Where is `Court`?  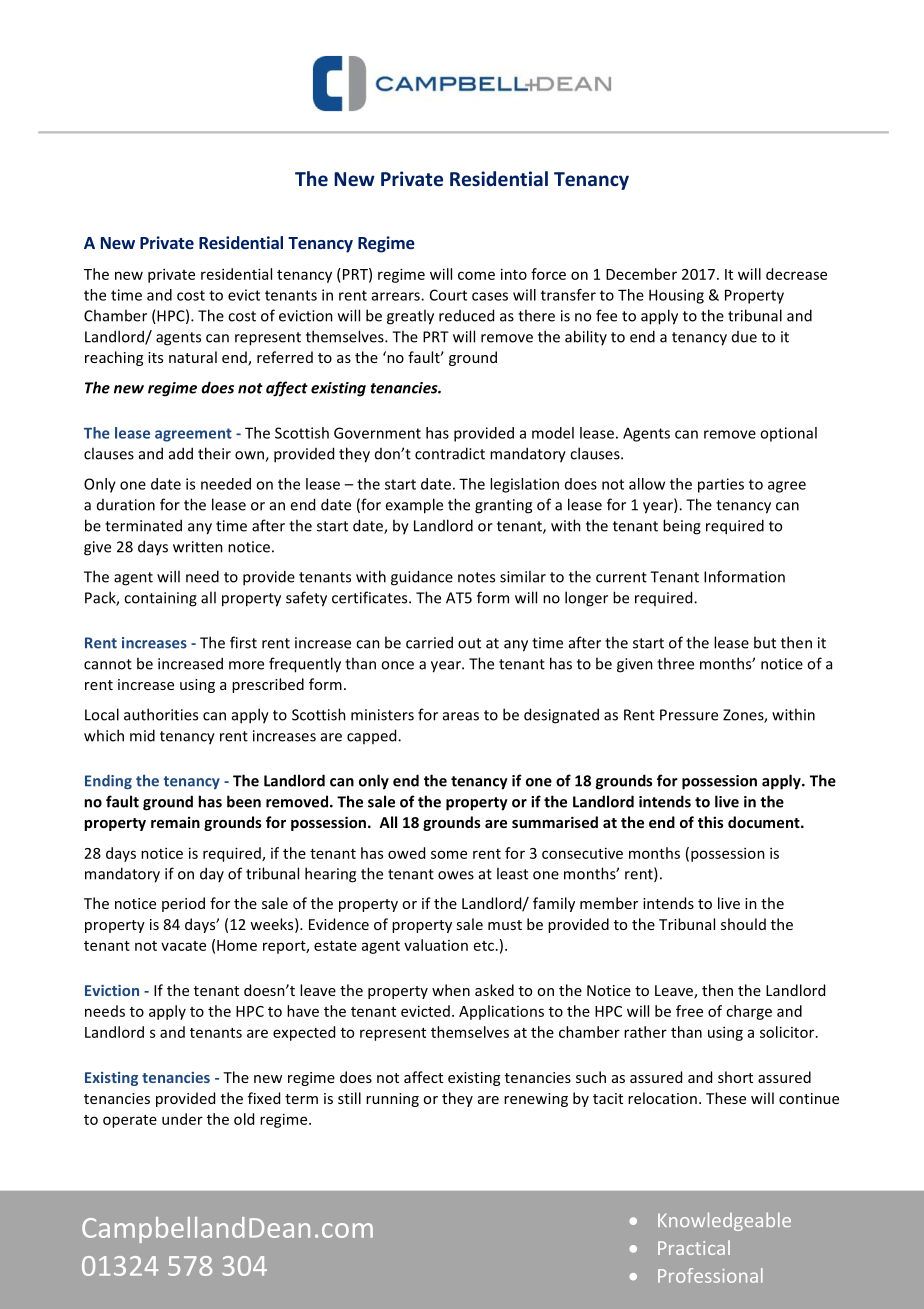
Court is located at coordinates (448, 295).
